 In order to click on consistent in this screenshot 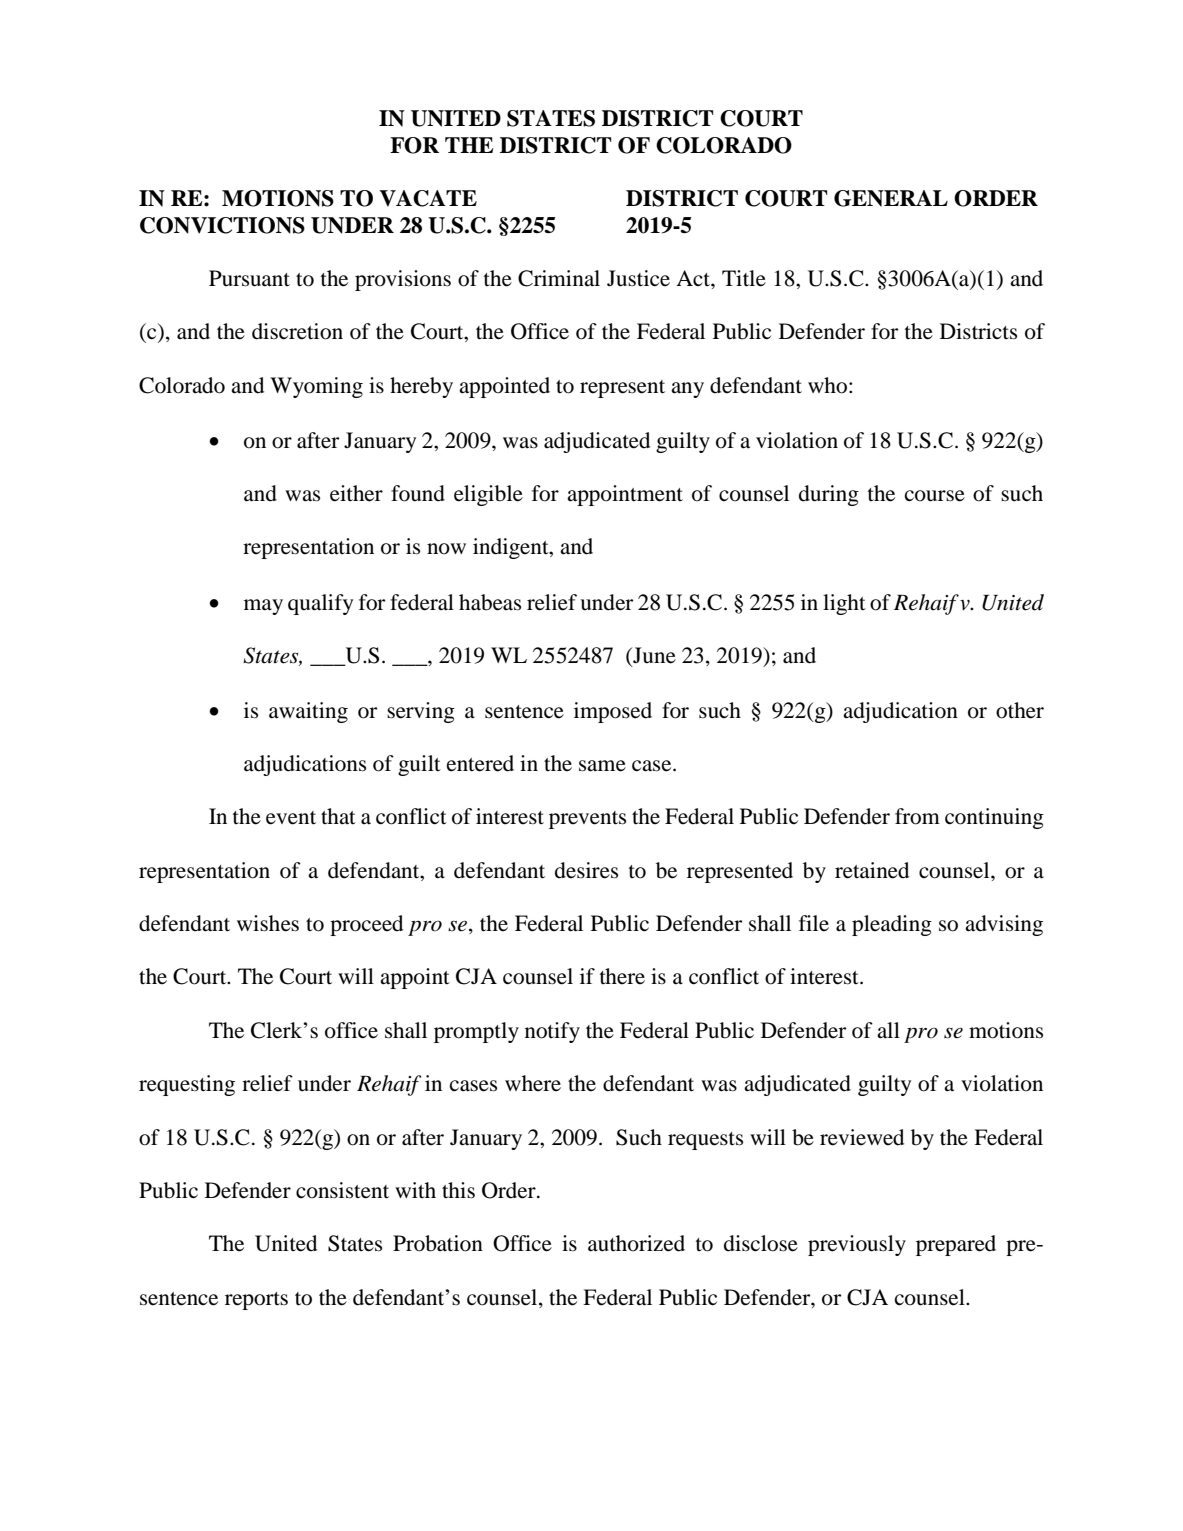, I will do `click(342, 1190)`.
